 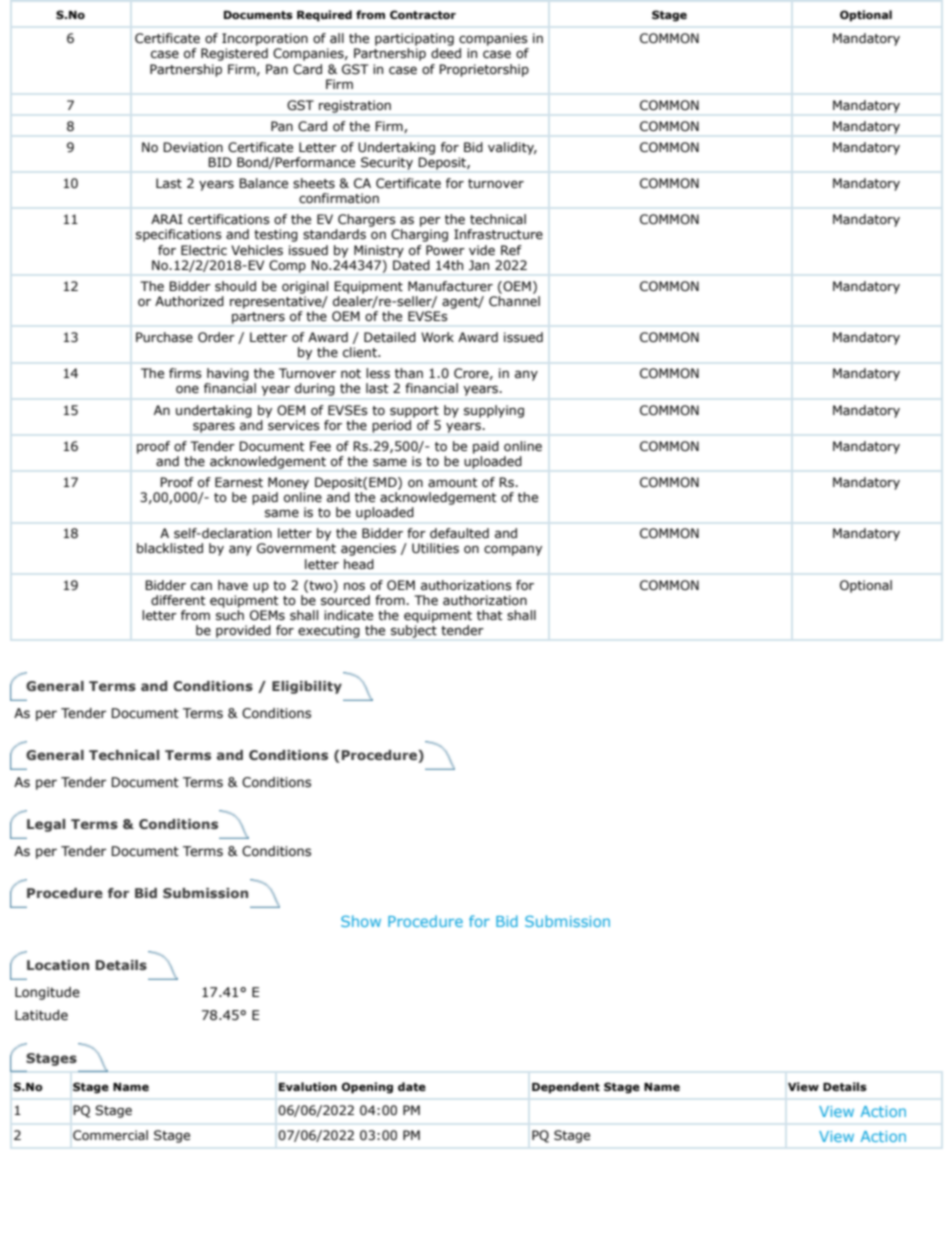 What do you see at coordinates (324, 16) in the screenshot?
I see `Required` at bounding box center [324, 16].
